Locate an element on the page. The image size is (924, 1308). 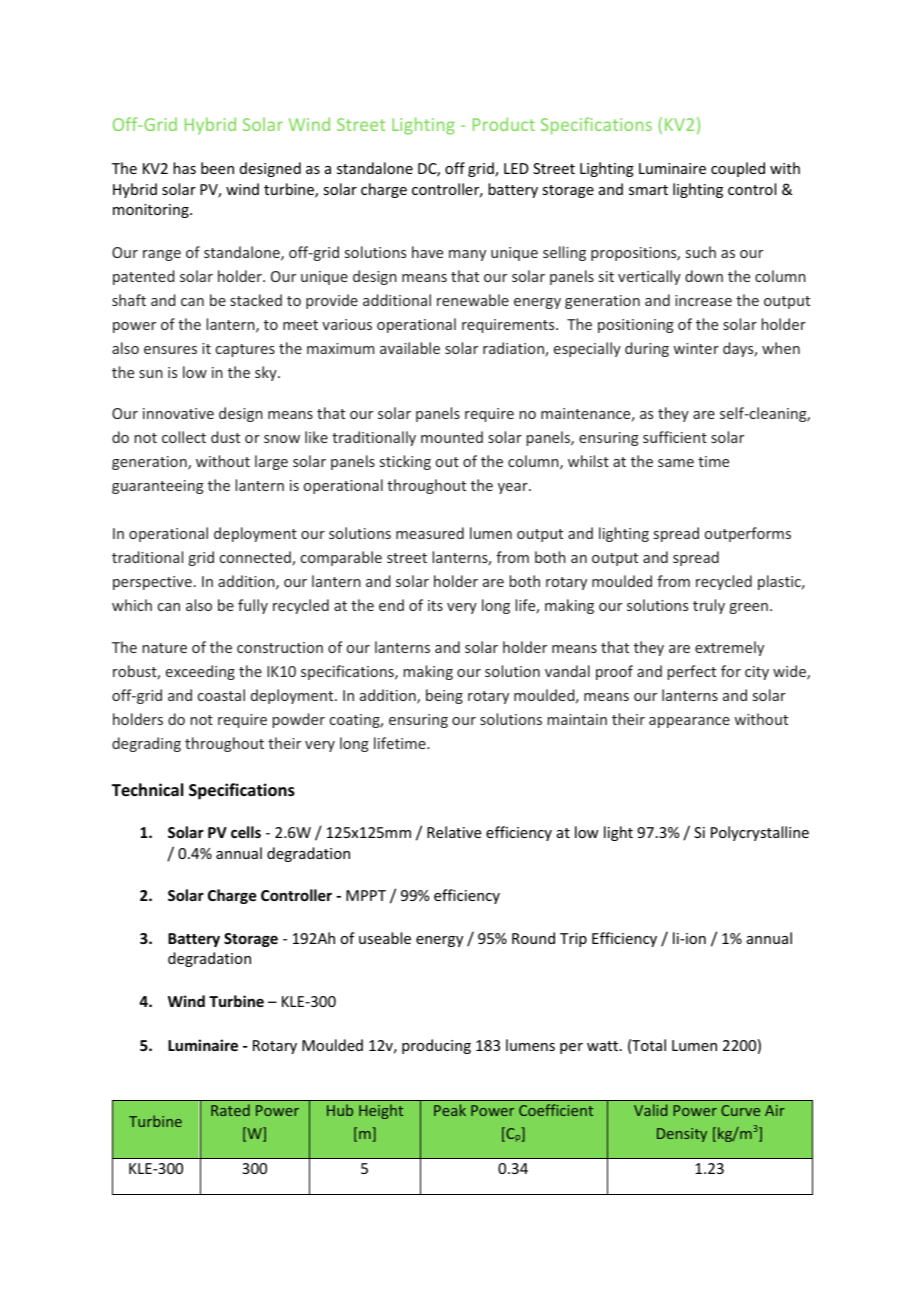
Product is located at coordinates (504, 124).
